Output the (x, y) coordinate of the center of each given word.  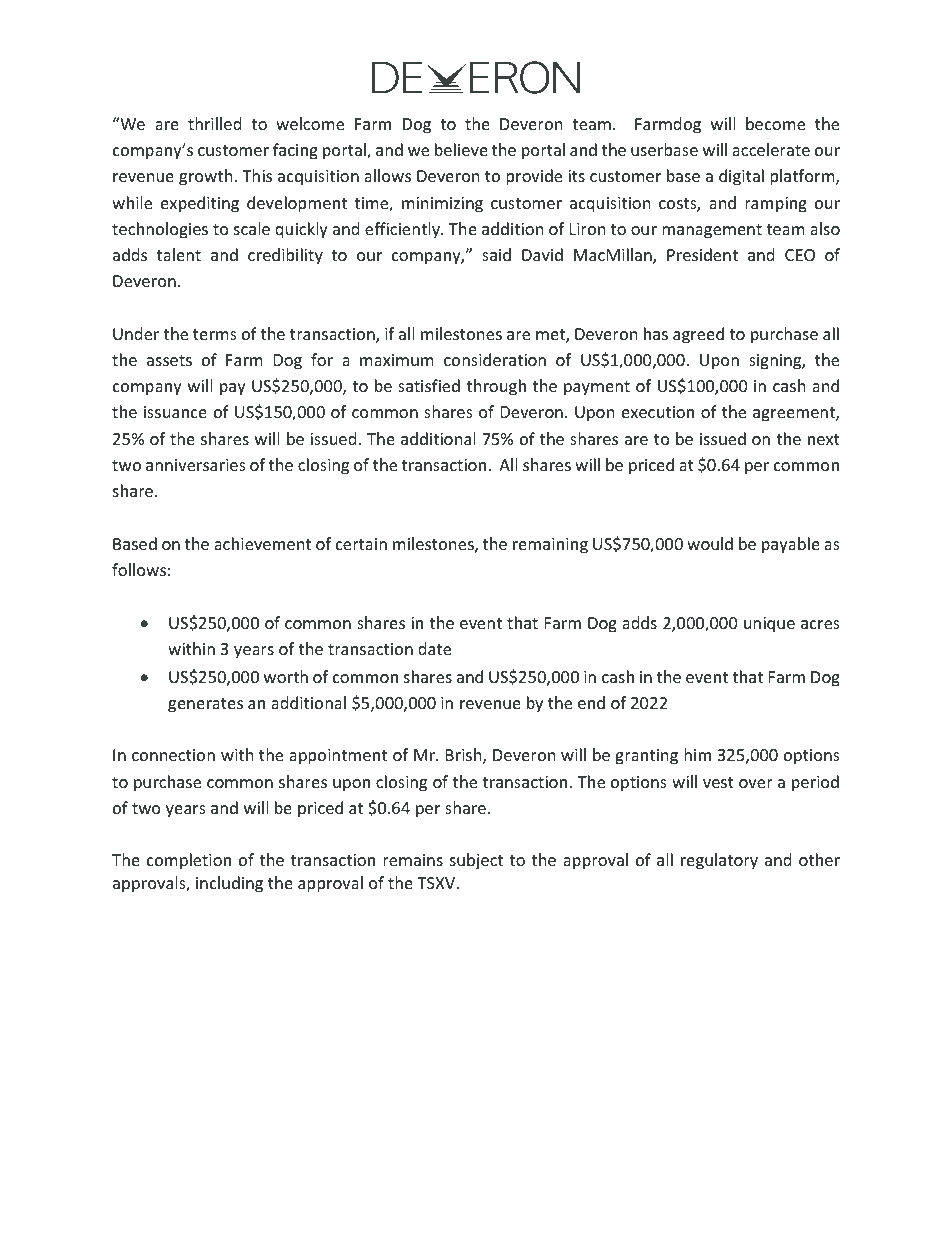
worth (286, 676)
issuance (175, 412)
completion (189, 861)
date (434, 648)
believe (461, 149)
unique (769, 625)
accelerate (771, 149)
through (496, 387)
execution (658, 412)
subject (476, 861)
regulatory (719, 861)
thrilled (214, 123)
